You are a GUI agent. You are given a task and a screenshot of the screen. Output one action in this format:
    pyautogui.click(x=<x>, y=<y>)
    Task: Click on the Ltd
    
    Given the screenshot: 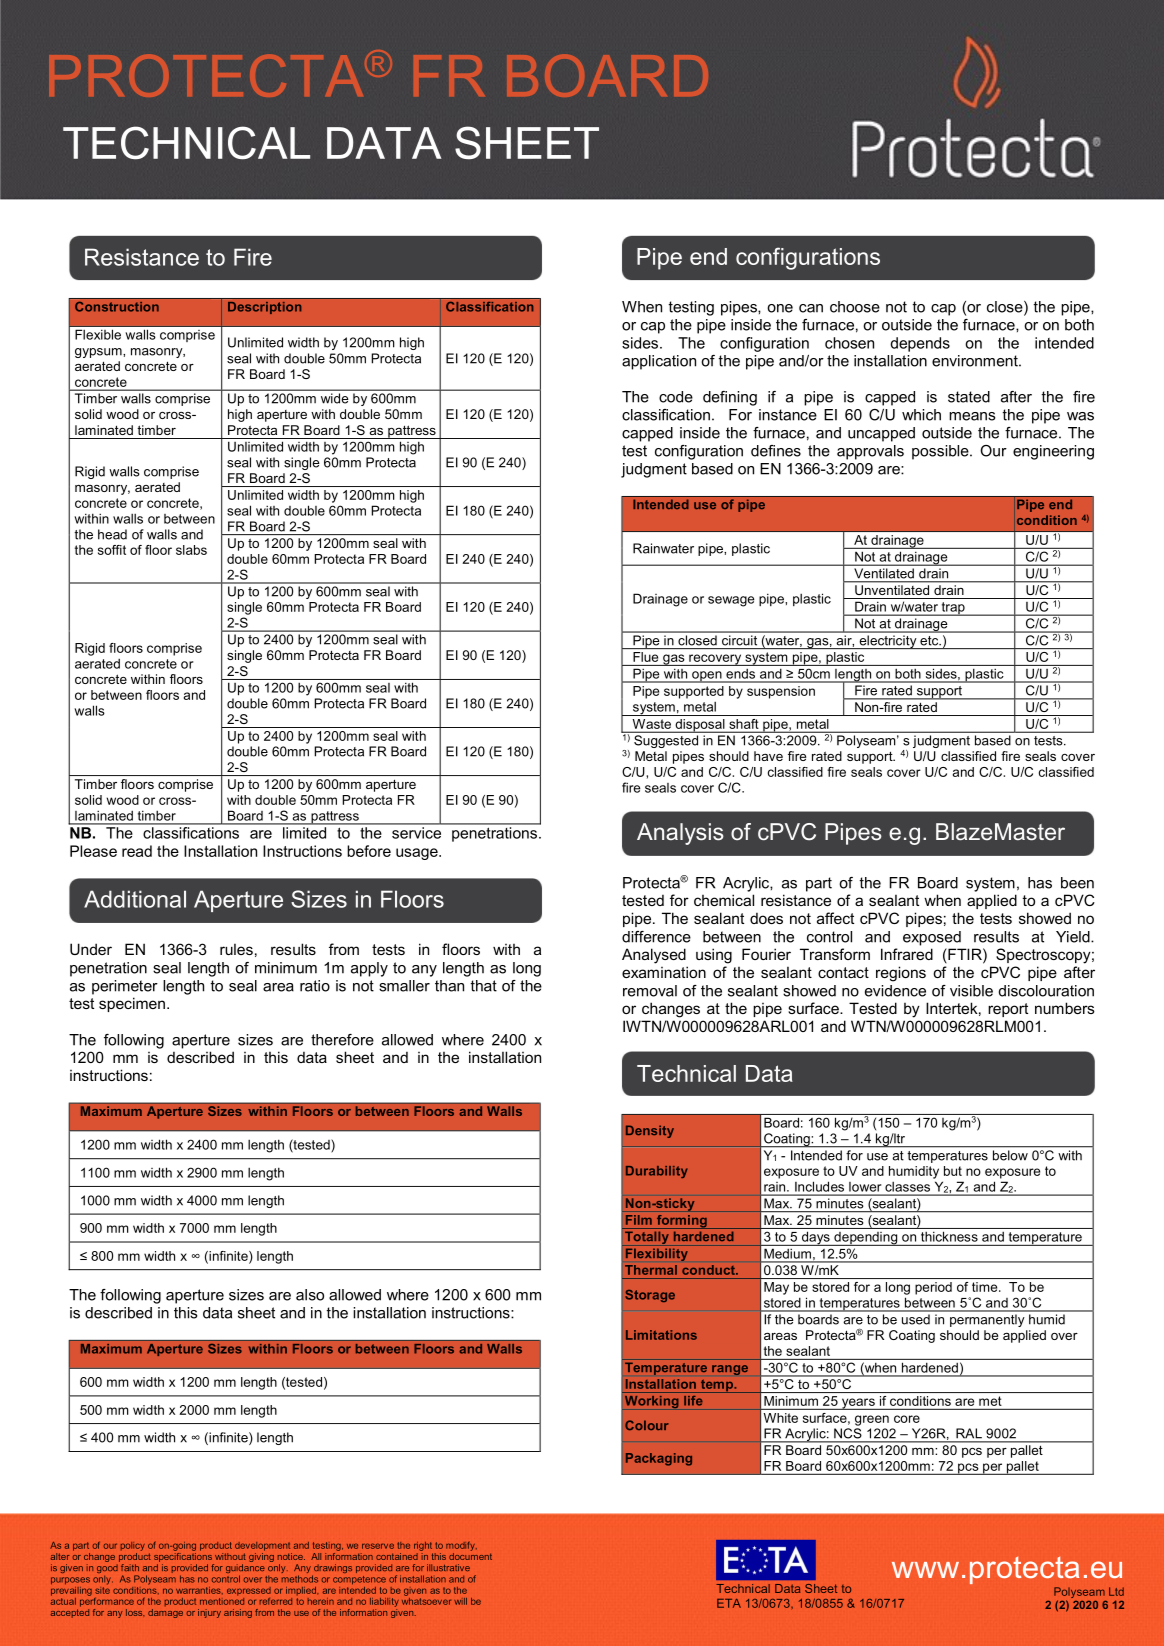 What is the action you would take?
    pyautogui.click(x=1116, y=1591)
